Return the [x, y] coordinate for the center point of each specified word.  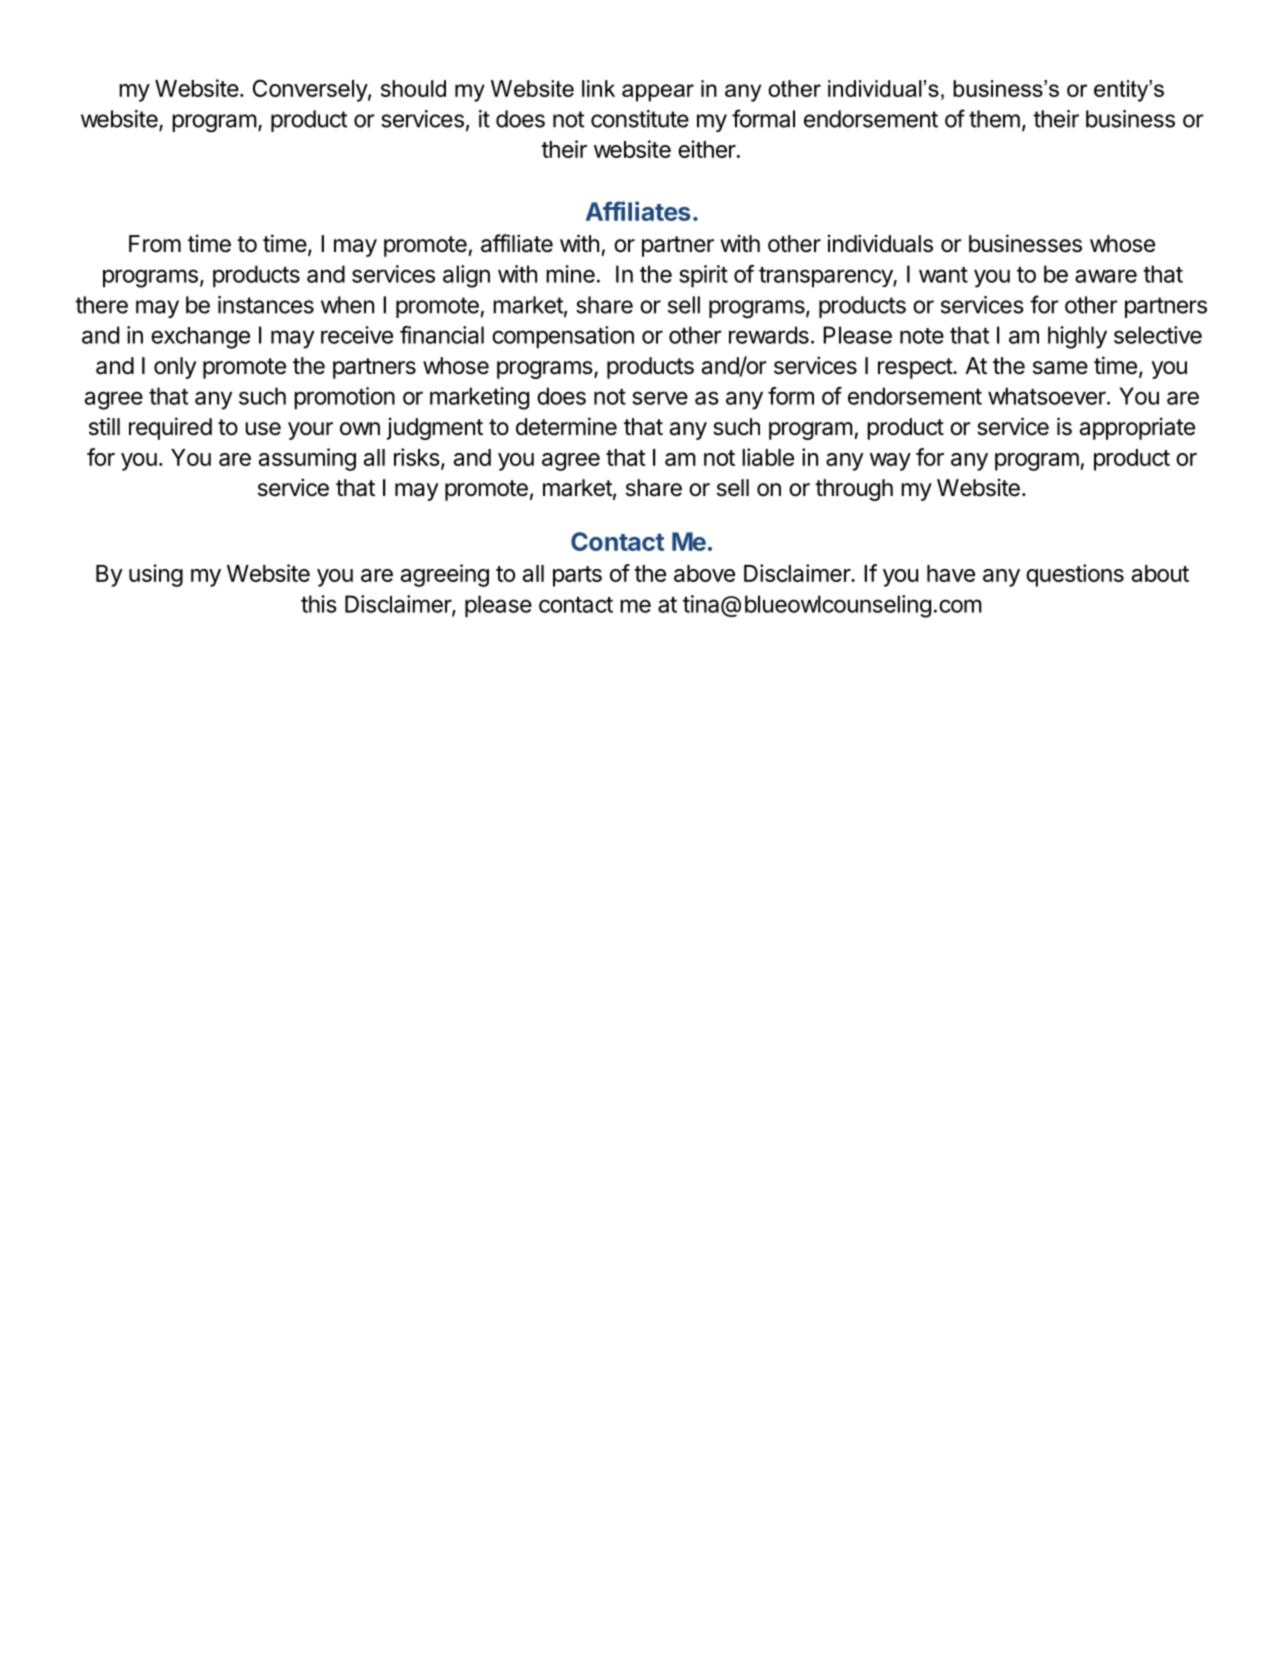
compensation [563, 337]
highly [1077, 337]
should [413, 88]
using [156, 575]
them [994, 119]
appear [658, 93]
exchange [200, 338]
